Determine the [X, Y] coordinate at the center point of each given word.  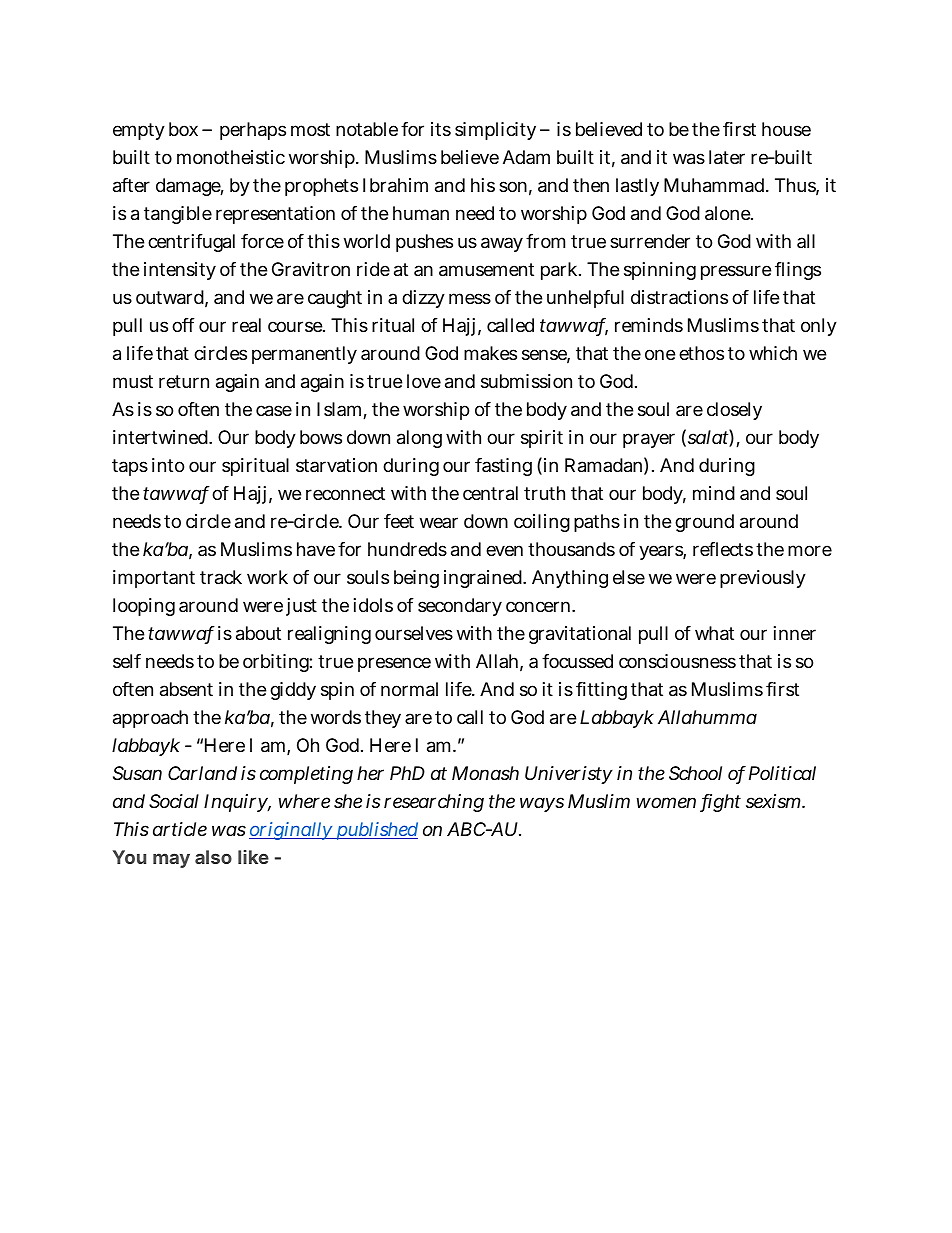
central [490, 493]
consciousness [677, 661]
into [168, 465]
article [180, 829]
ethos [701, 353]
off [183, 325]
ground [704, 523]
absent [186, 689]
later [727, 157]
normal [409, 689]
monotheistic [231, 157]
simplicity [495, 131]
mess [470, 298]
